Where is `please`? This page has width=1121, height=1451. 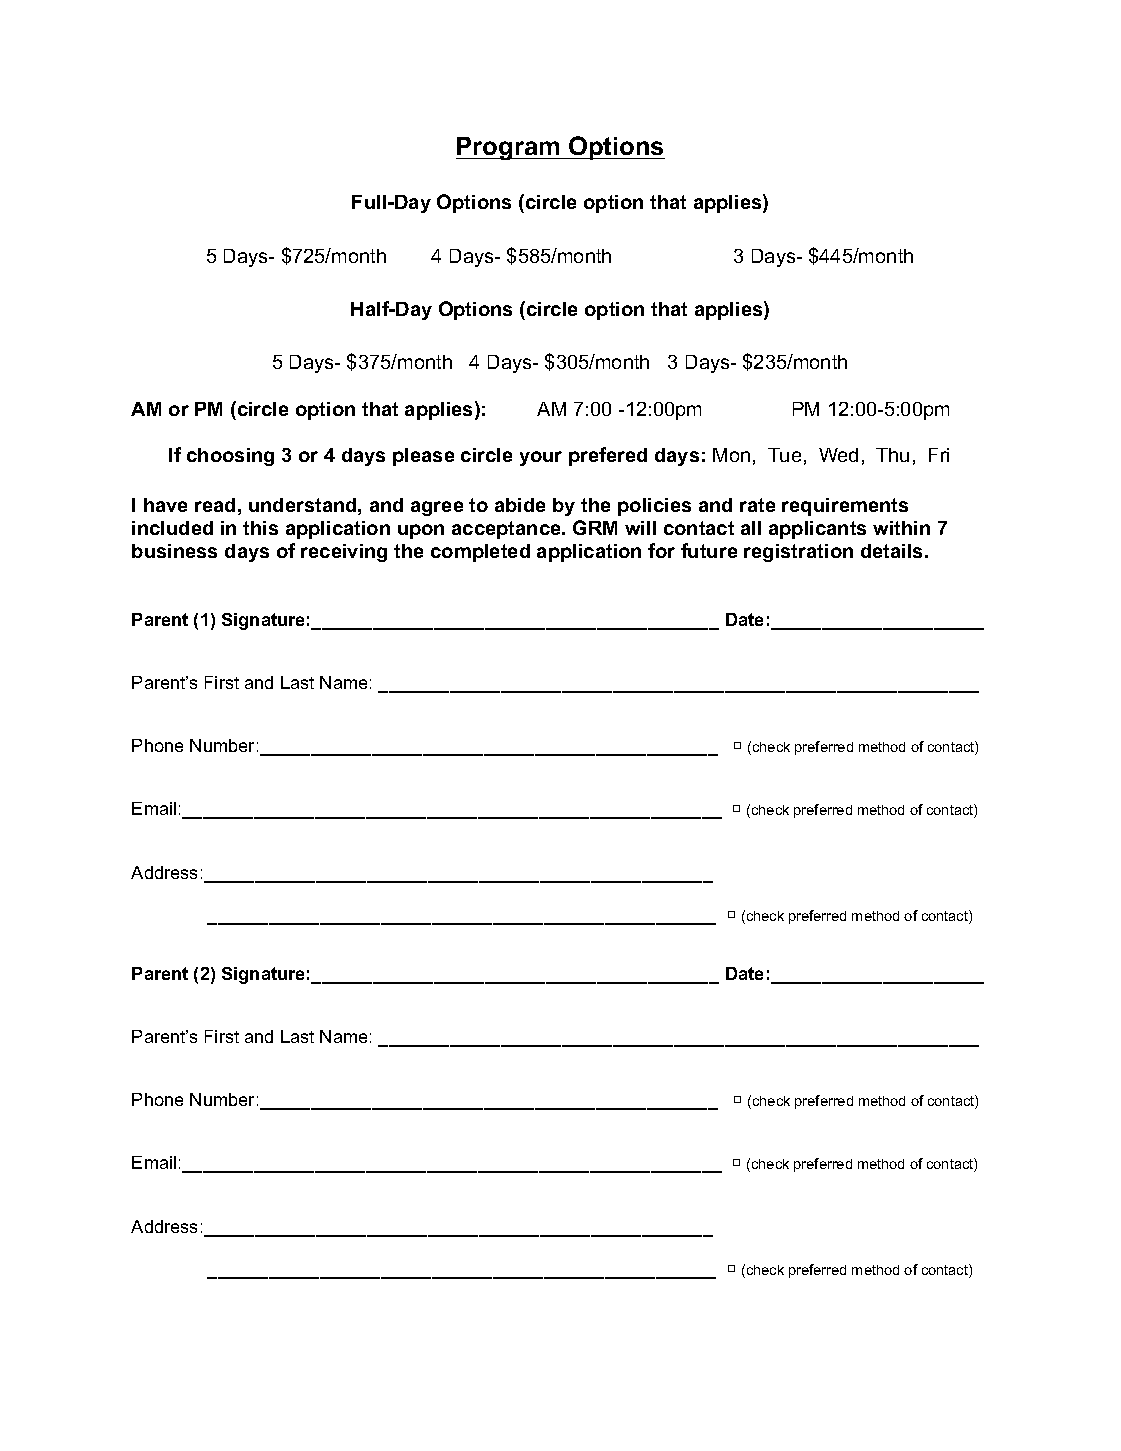 please is located at coordinates (423, 457).
